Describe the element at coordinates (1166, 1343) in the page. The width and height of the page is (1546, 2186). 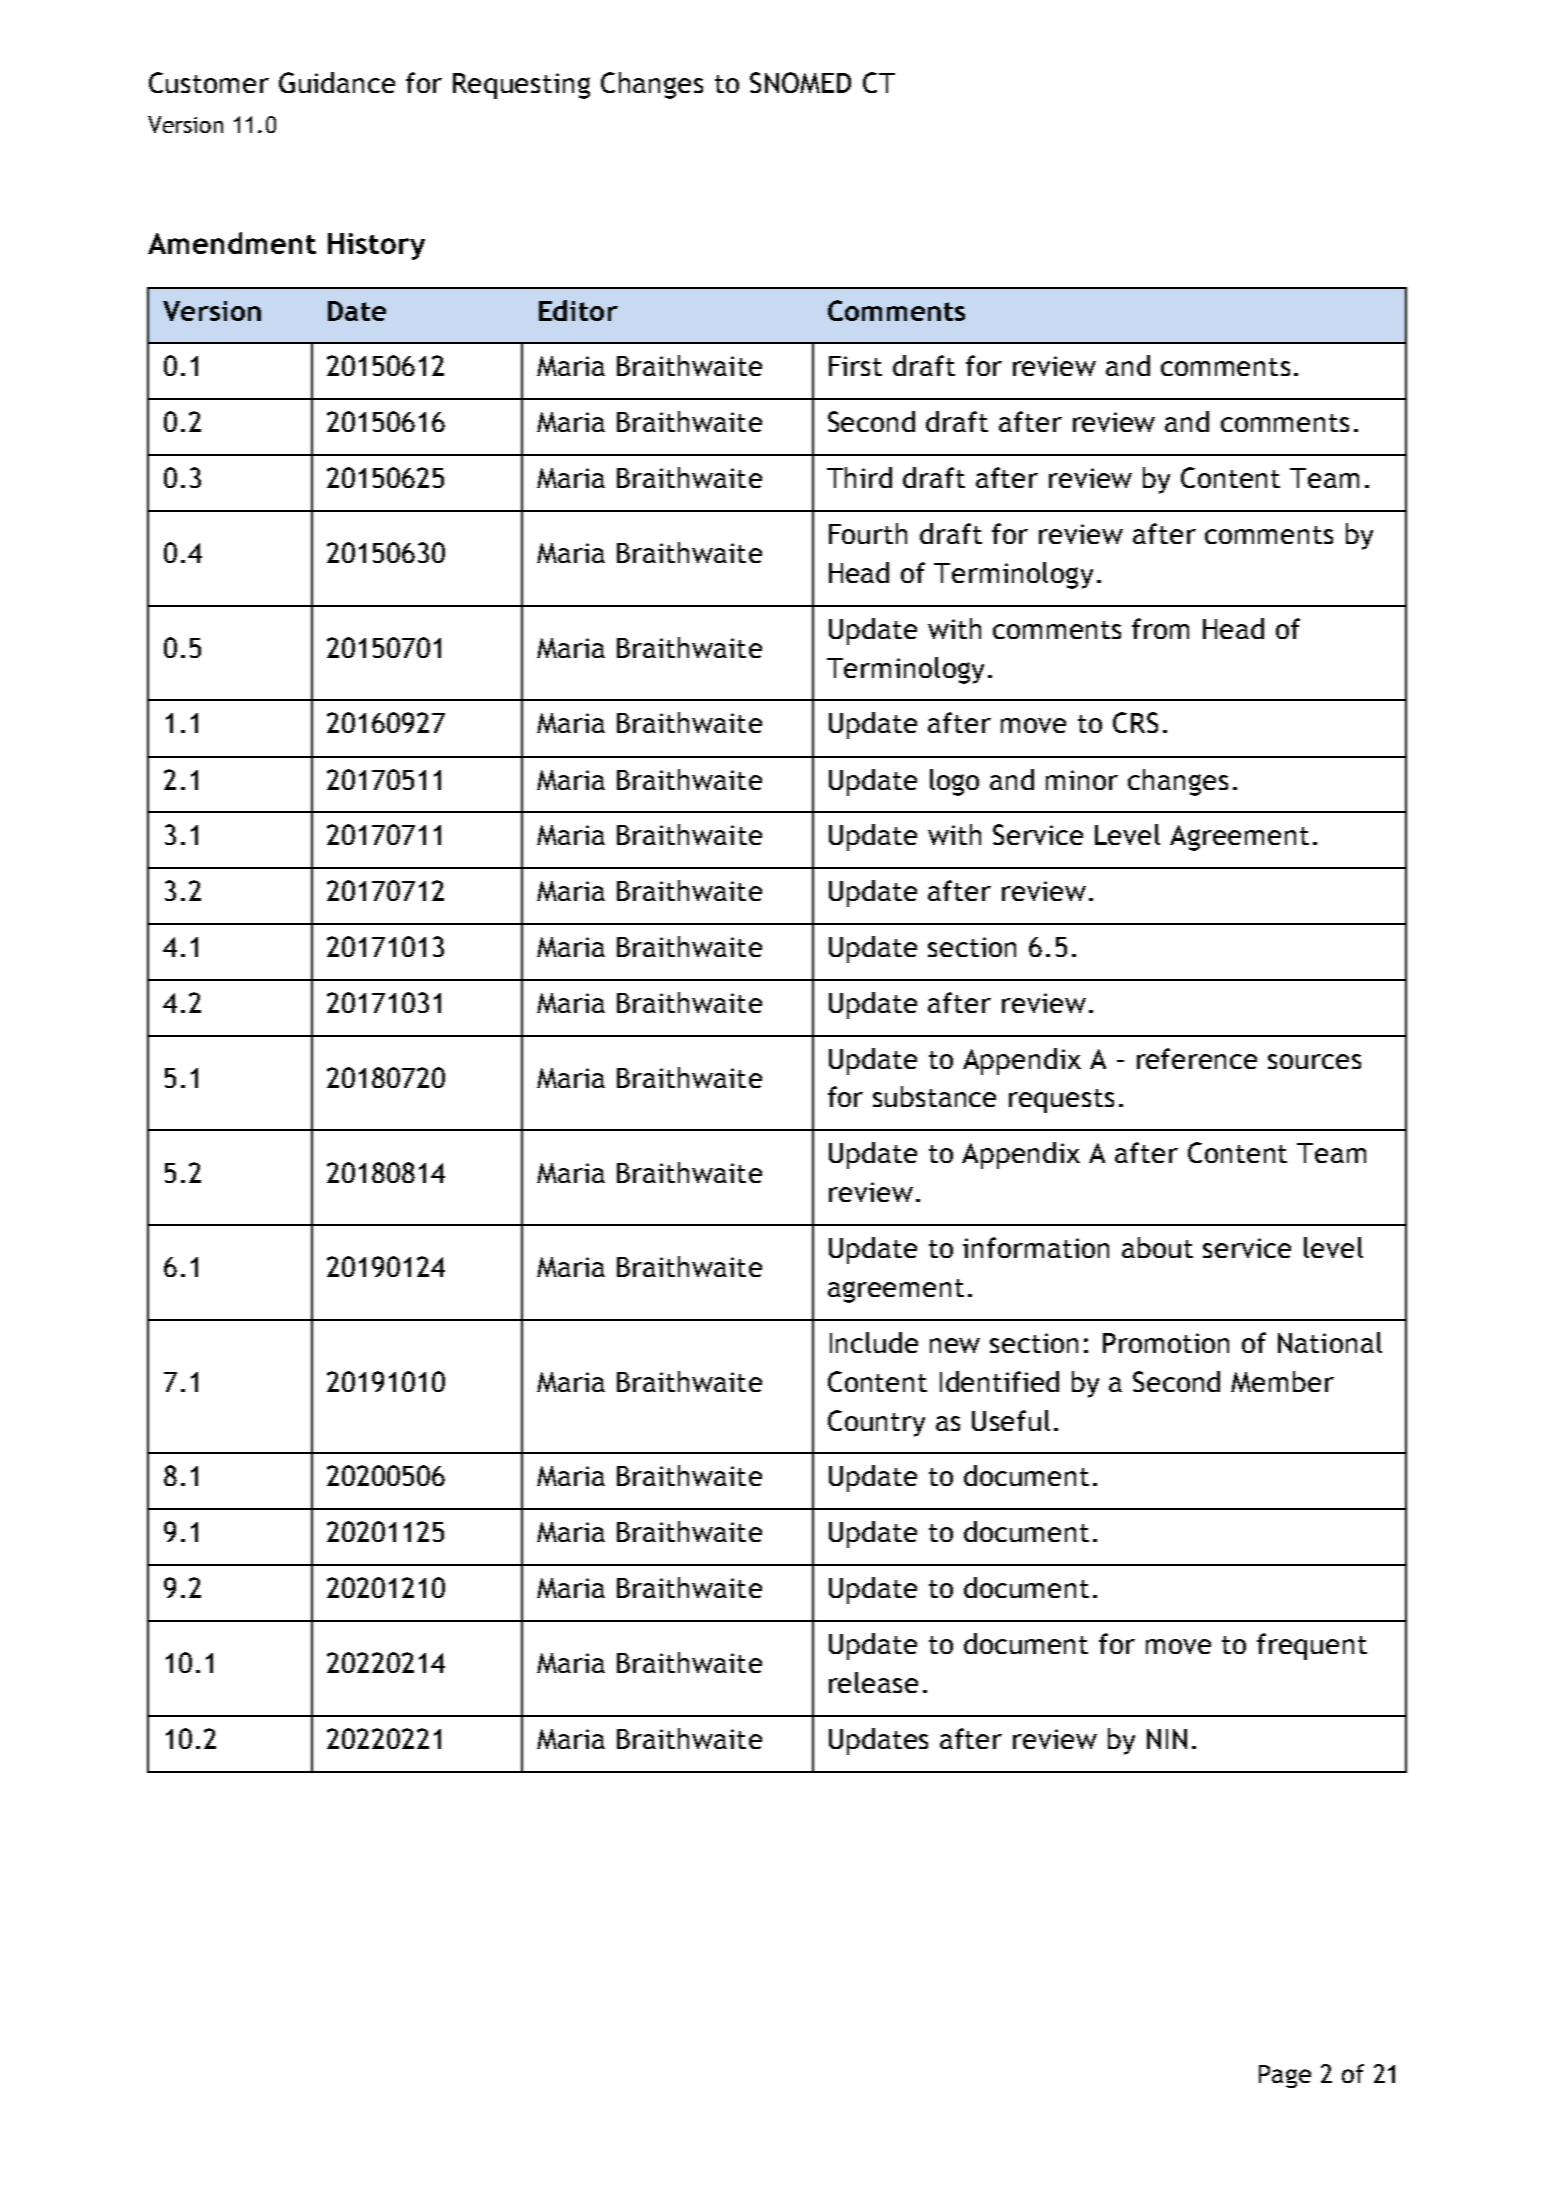
I see `Promotion` at that location.
